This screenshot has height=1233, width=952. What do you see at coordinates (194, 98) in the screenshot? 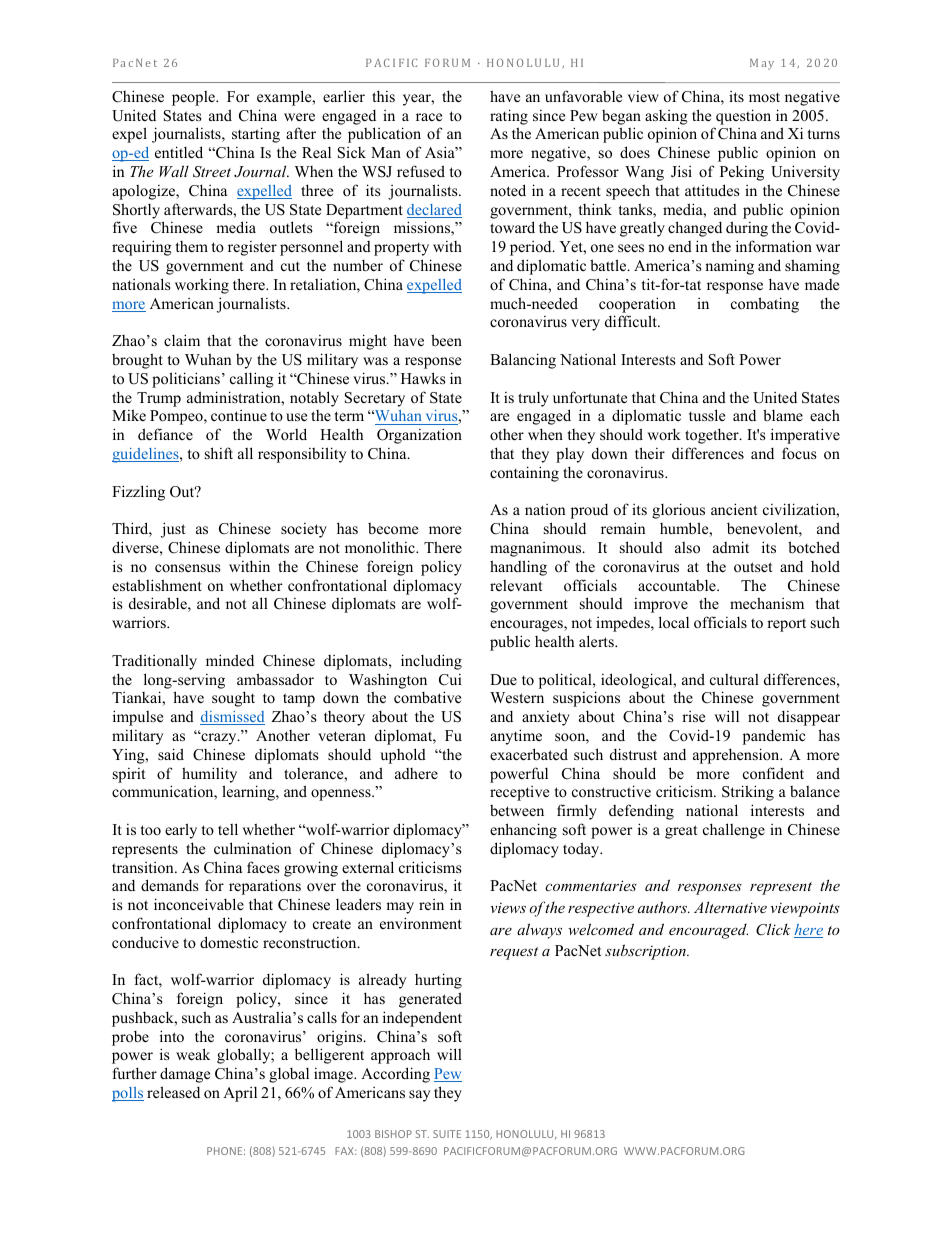
I see `people` at bounding box center [194, 98].
